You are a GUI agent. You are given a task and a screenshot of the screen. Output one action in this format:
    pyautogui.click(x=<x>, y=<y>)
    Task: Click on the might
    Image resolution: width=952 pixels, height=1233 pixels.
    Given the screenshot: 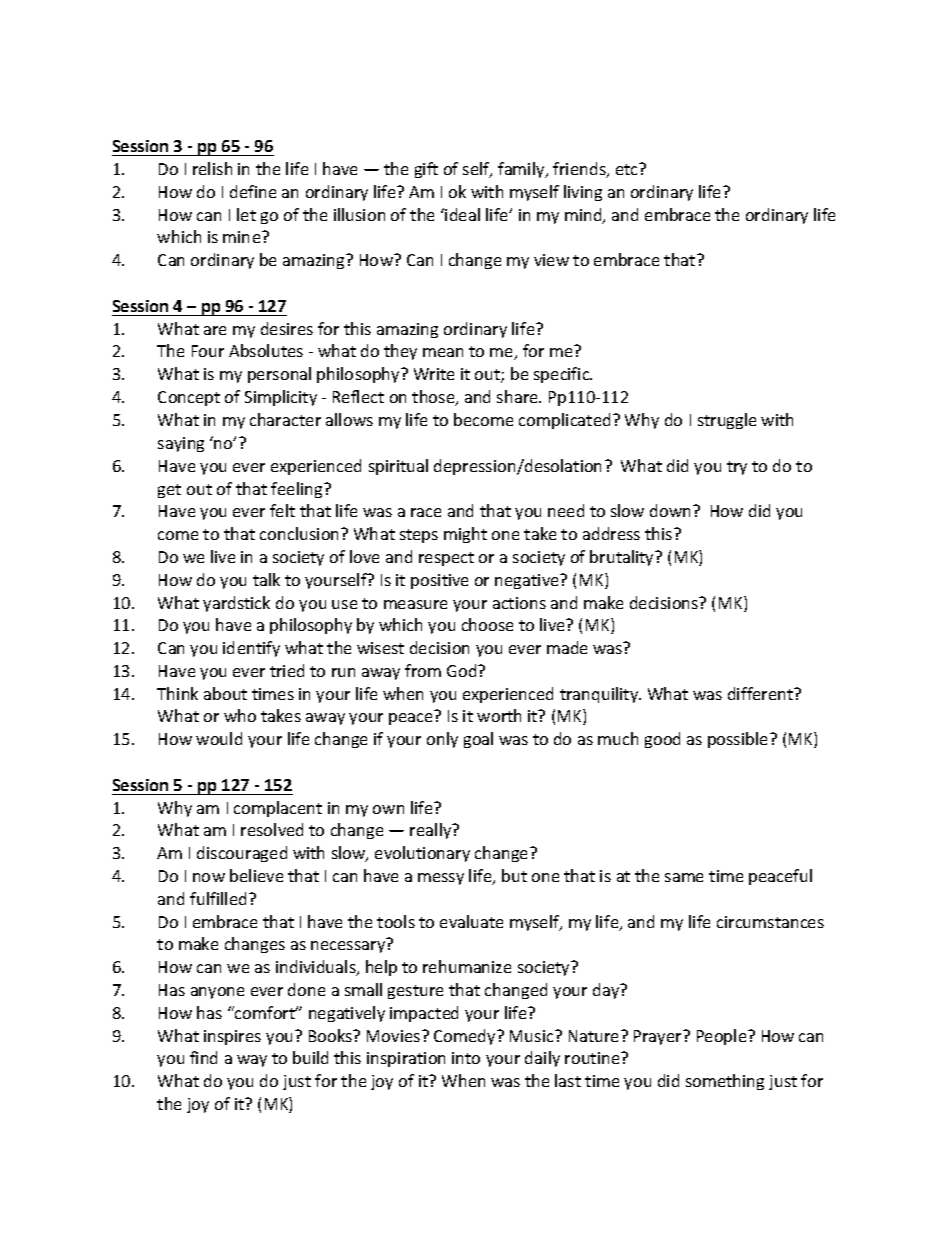 What is the action you would take?
    pyautogui.click(x=465, y=535)
